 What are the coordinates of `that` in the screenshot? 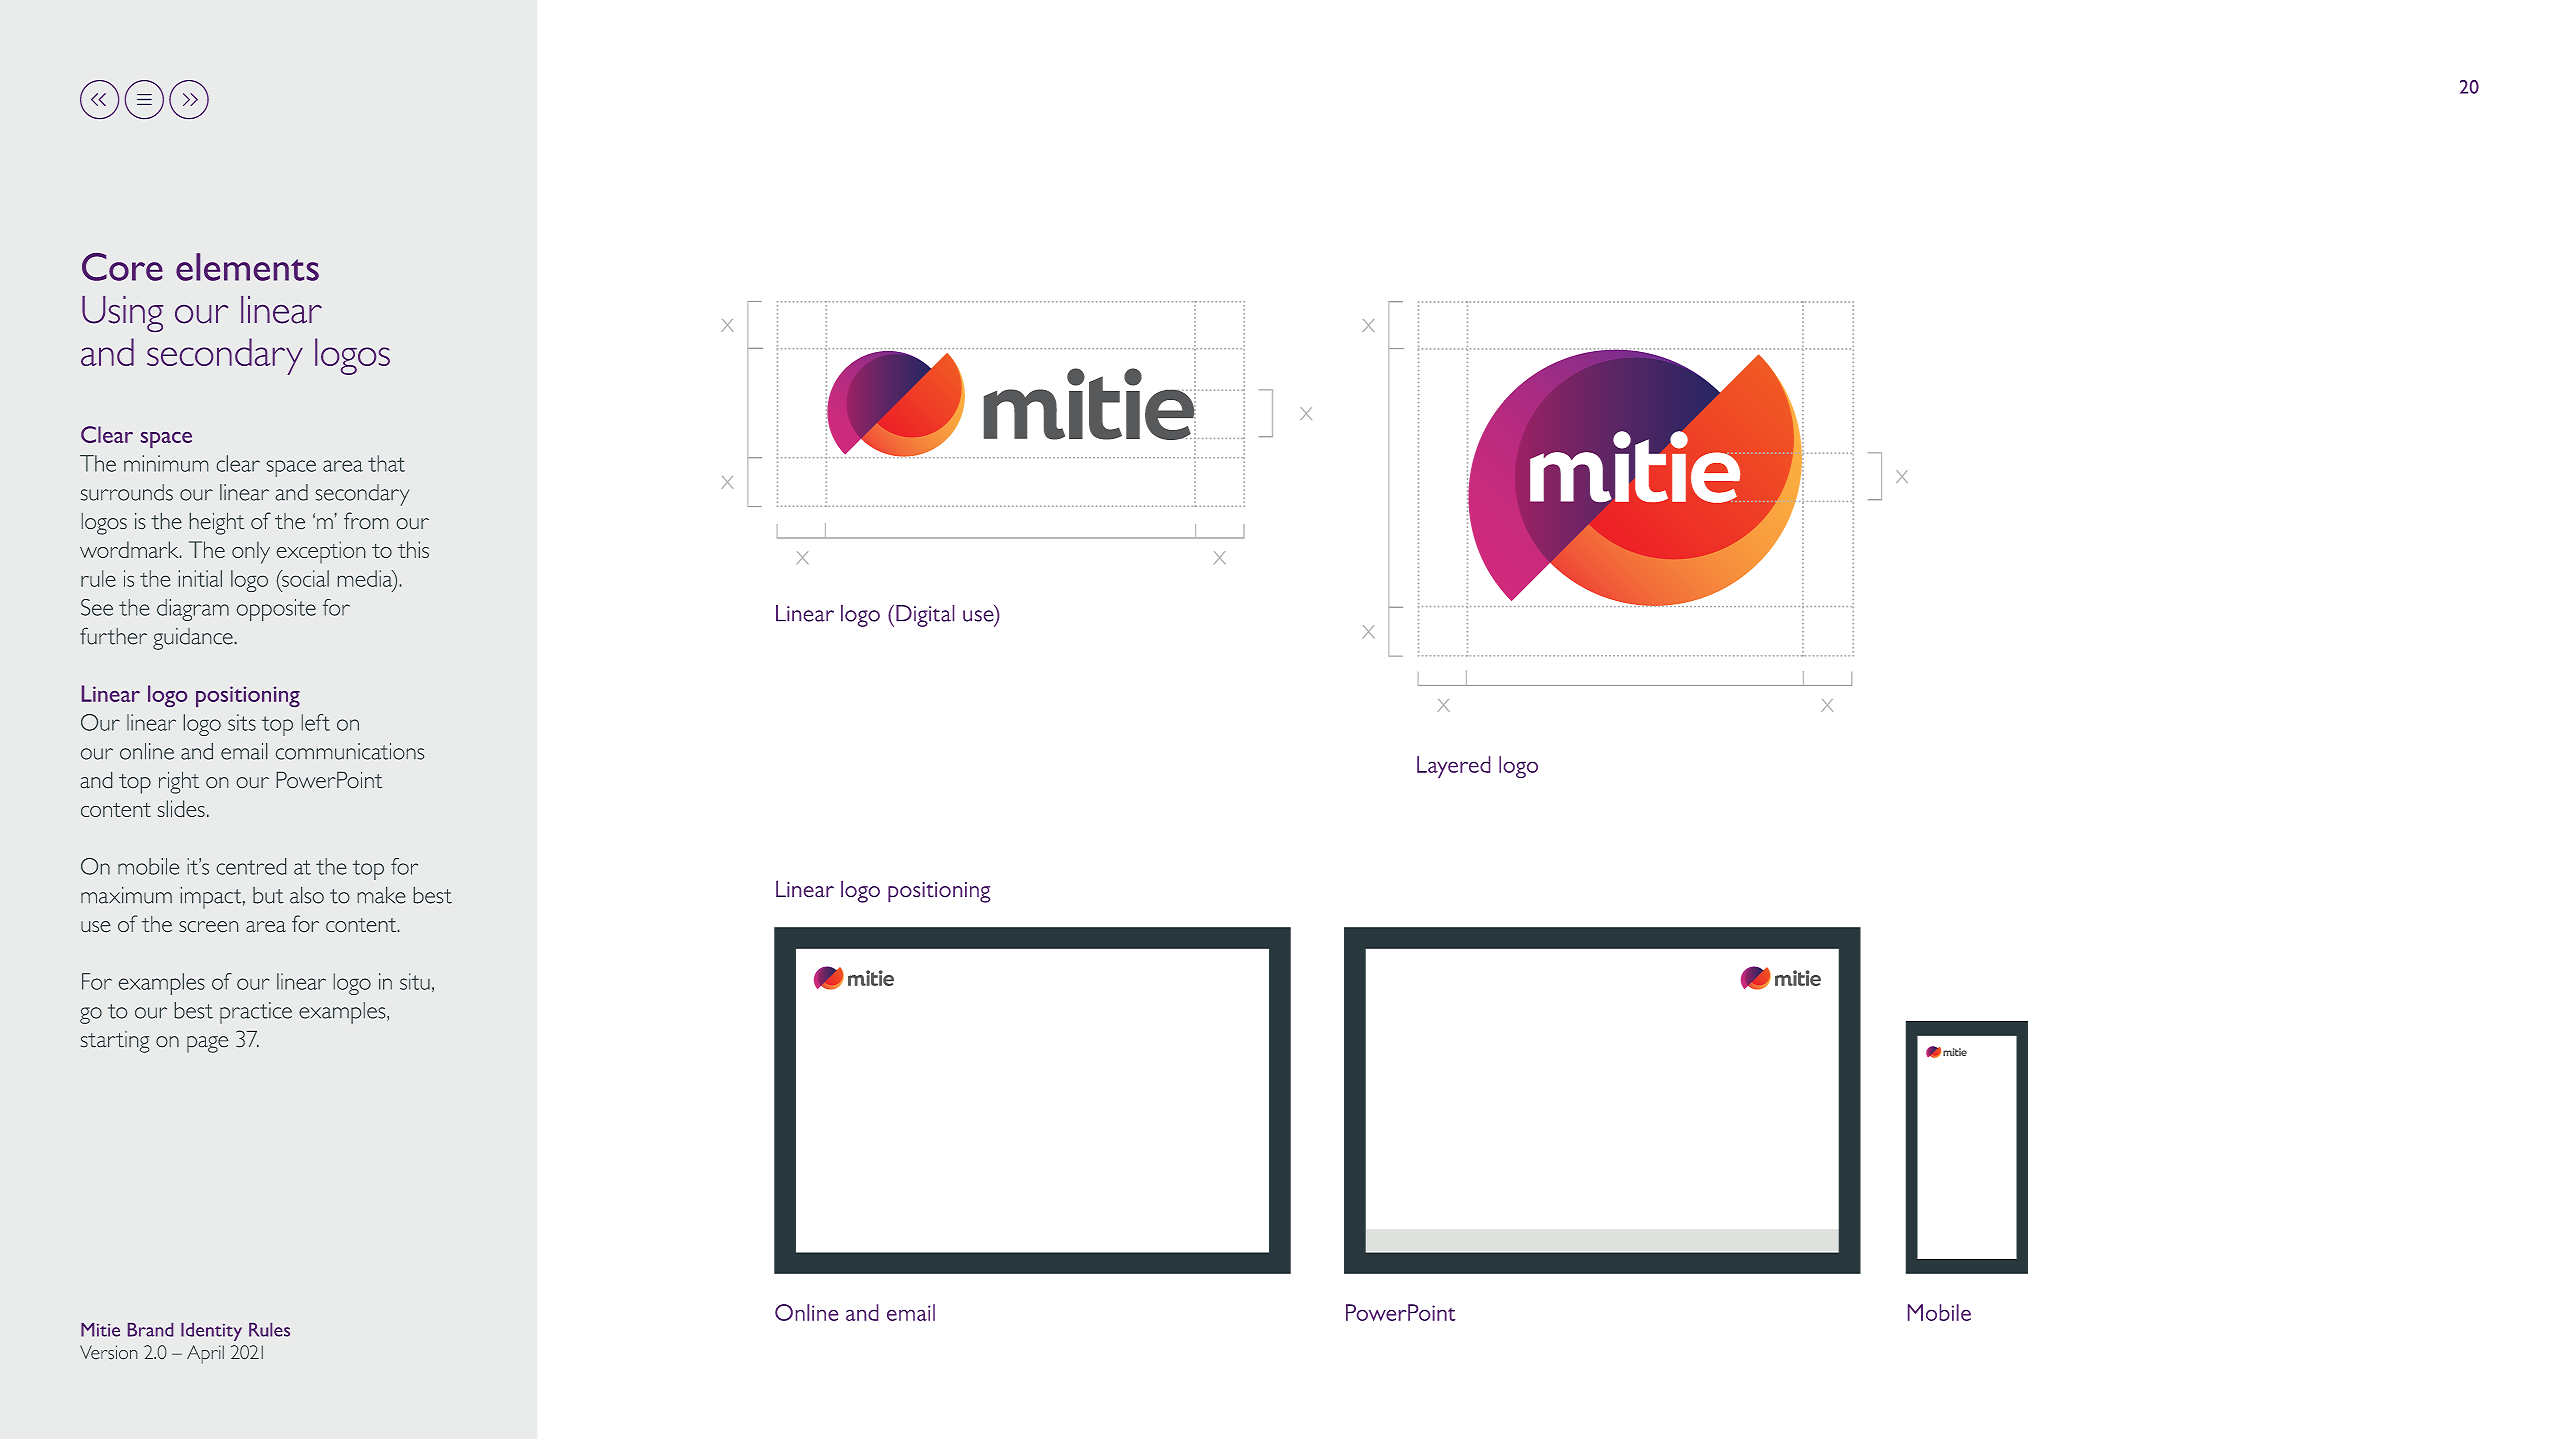 It's located at (386, 463).
